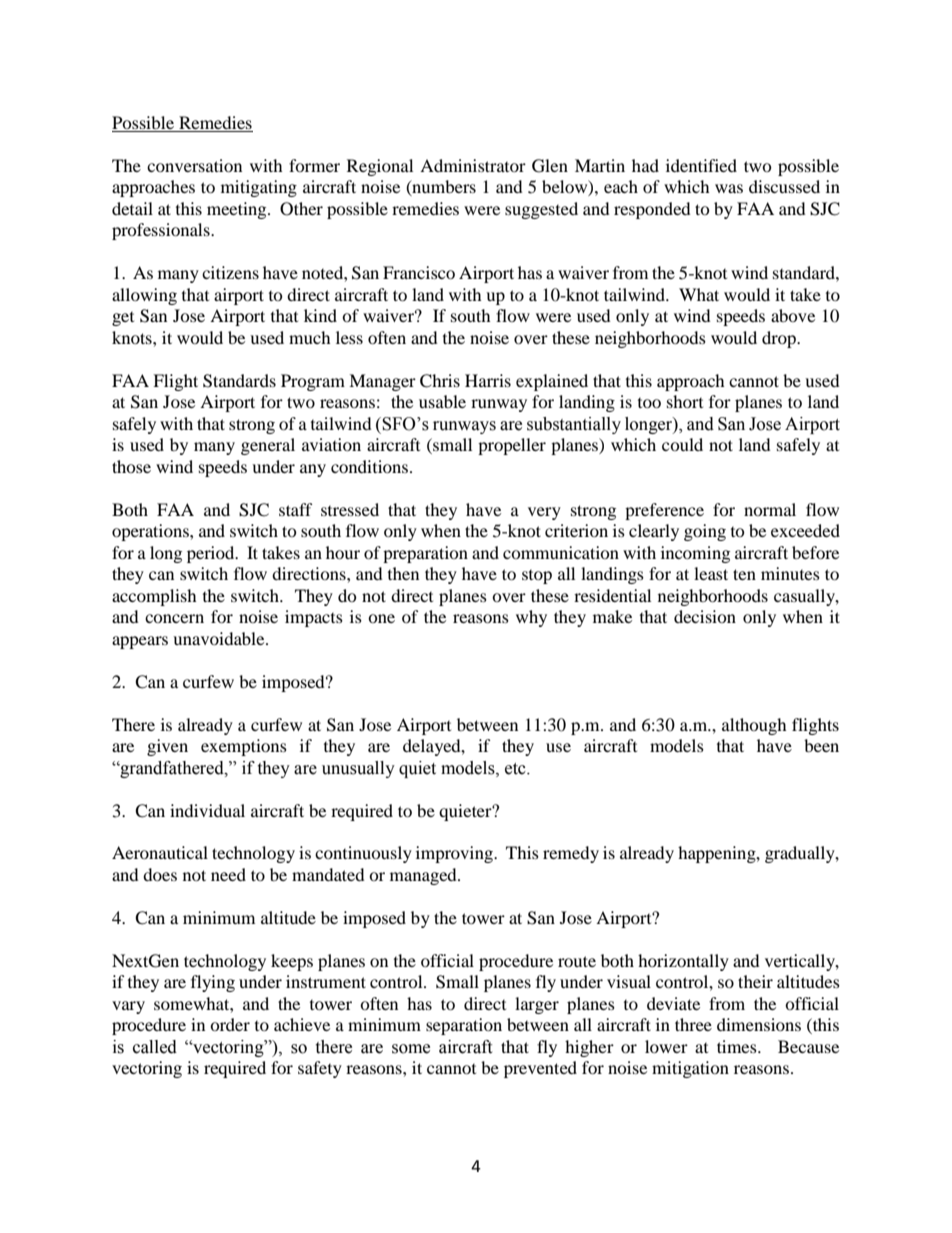 This screenshot has width=952, height=1233. What do you see at coordinates (207, 810) in the screenshot?
I see `individual` at bounding box center [207, 810].
